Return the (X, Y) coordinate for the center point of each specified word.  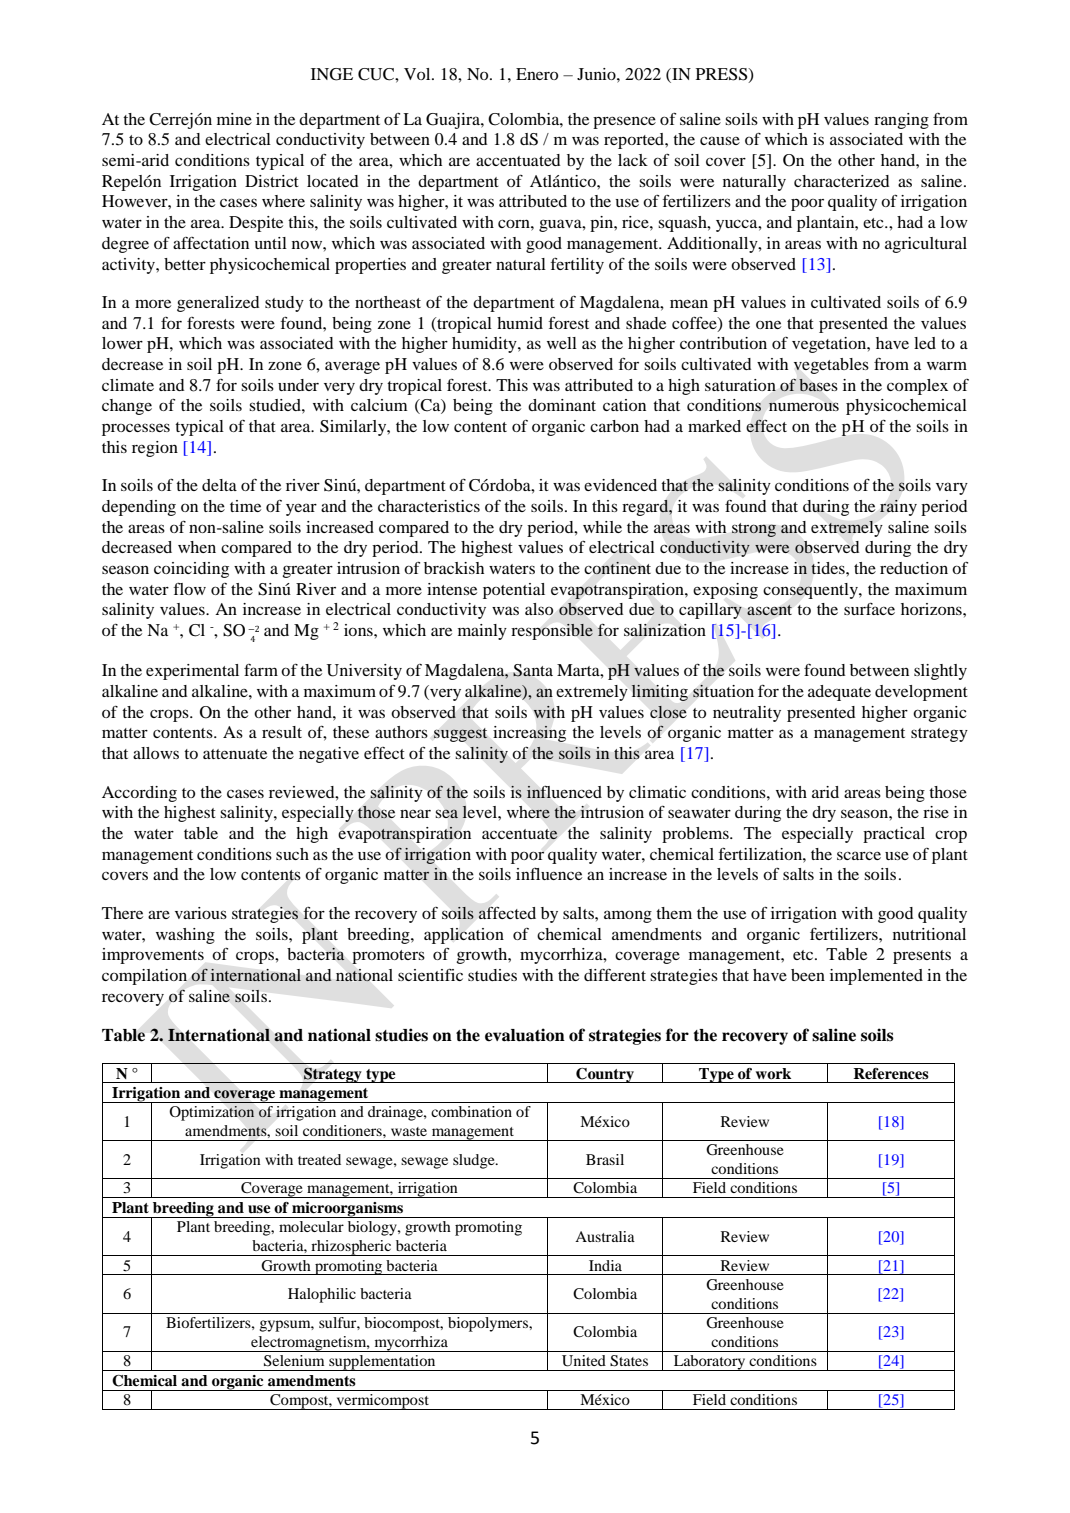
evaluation (525, 1035)
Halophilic (322, 1295)
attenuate (235, 754)
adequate (839, 693)
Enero (537, 74)
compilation (144, 977)
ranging (901, 121)
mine (234, 119)
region (155, 449)
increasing (529, 734)
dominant (562, 405)
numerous (804, 406)
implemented (876, 977)
